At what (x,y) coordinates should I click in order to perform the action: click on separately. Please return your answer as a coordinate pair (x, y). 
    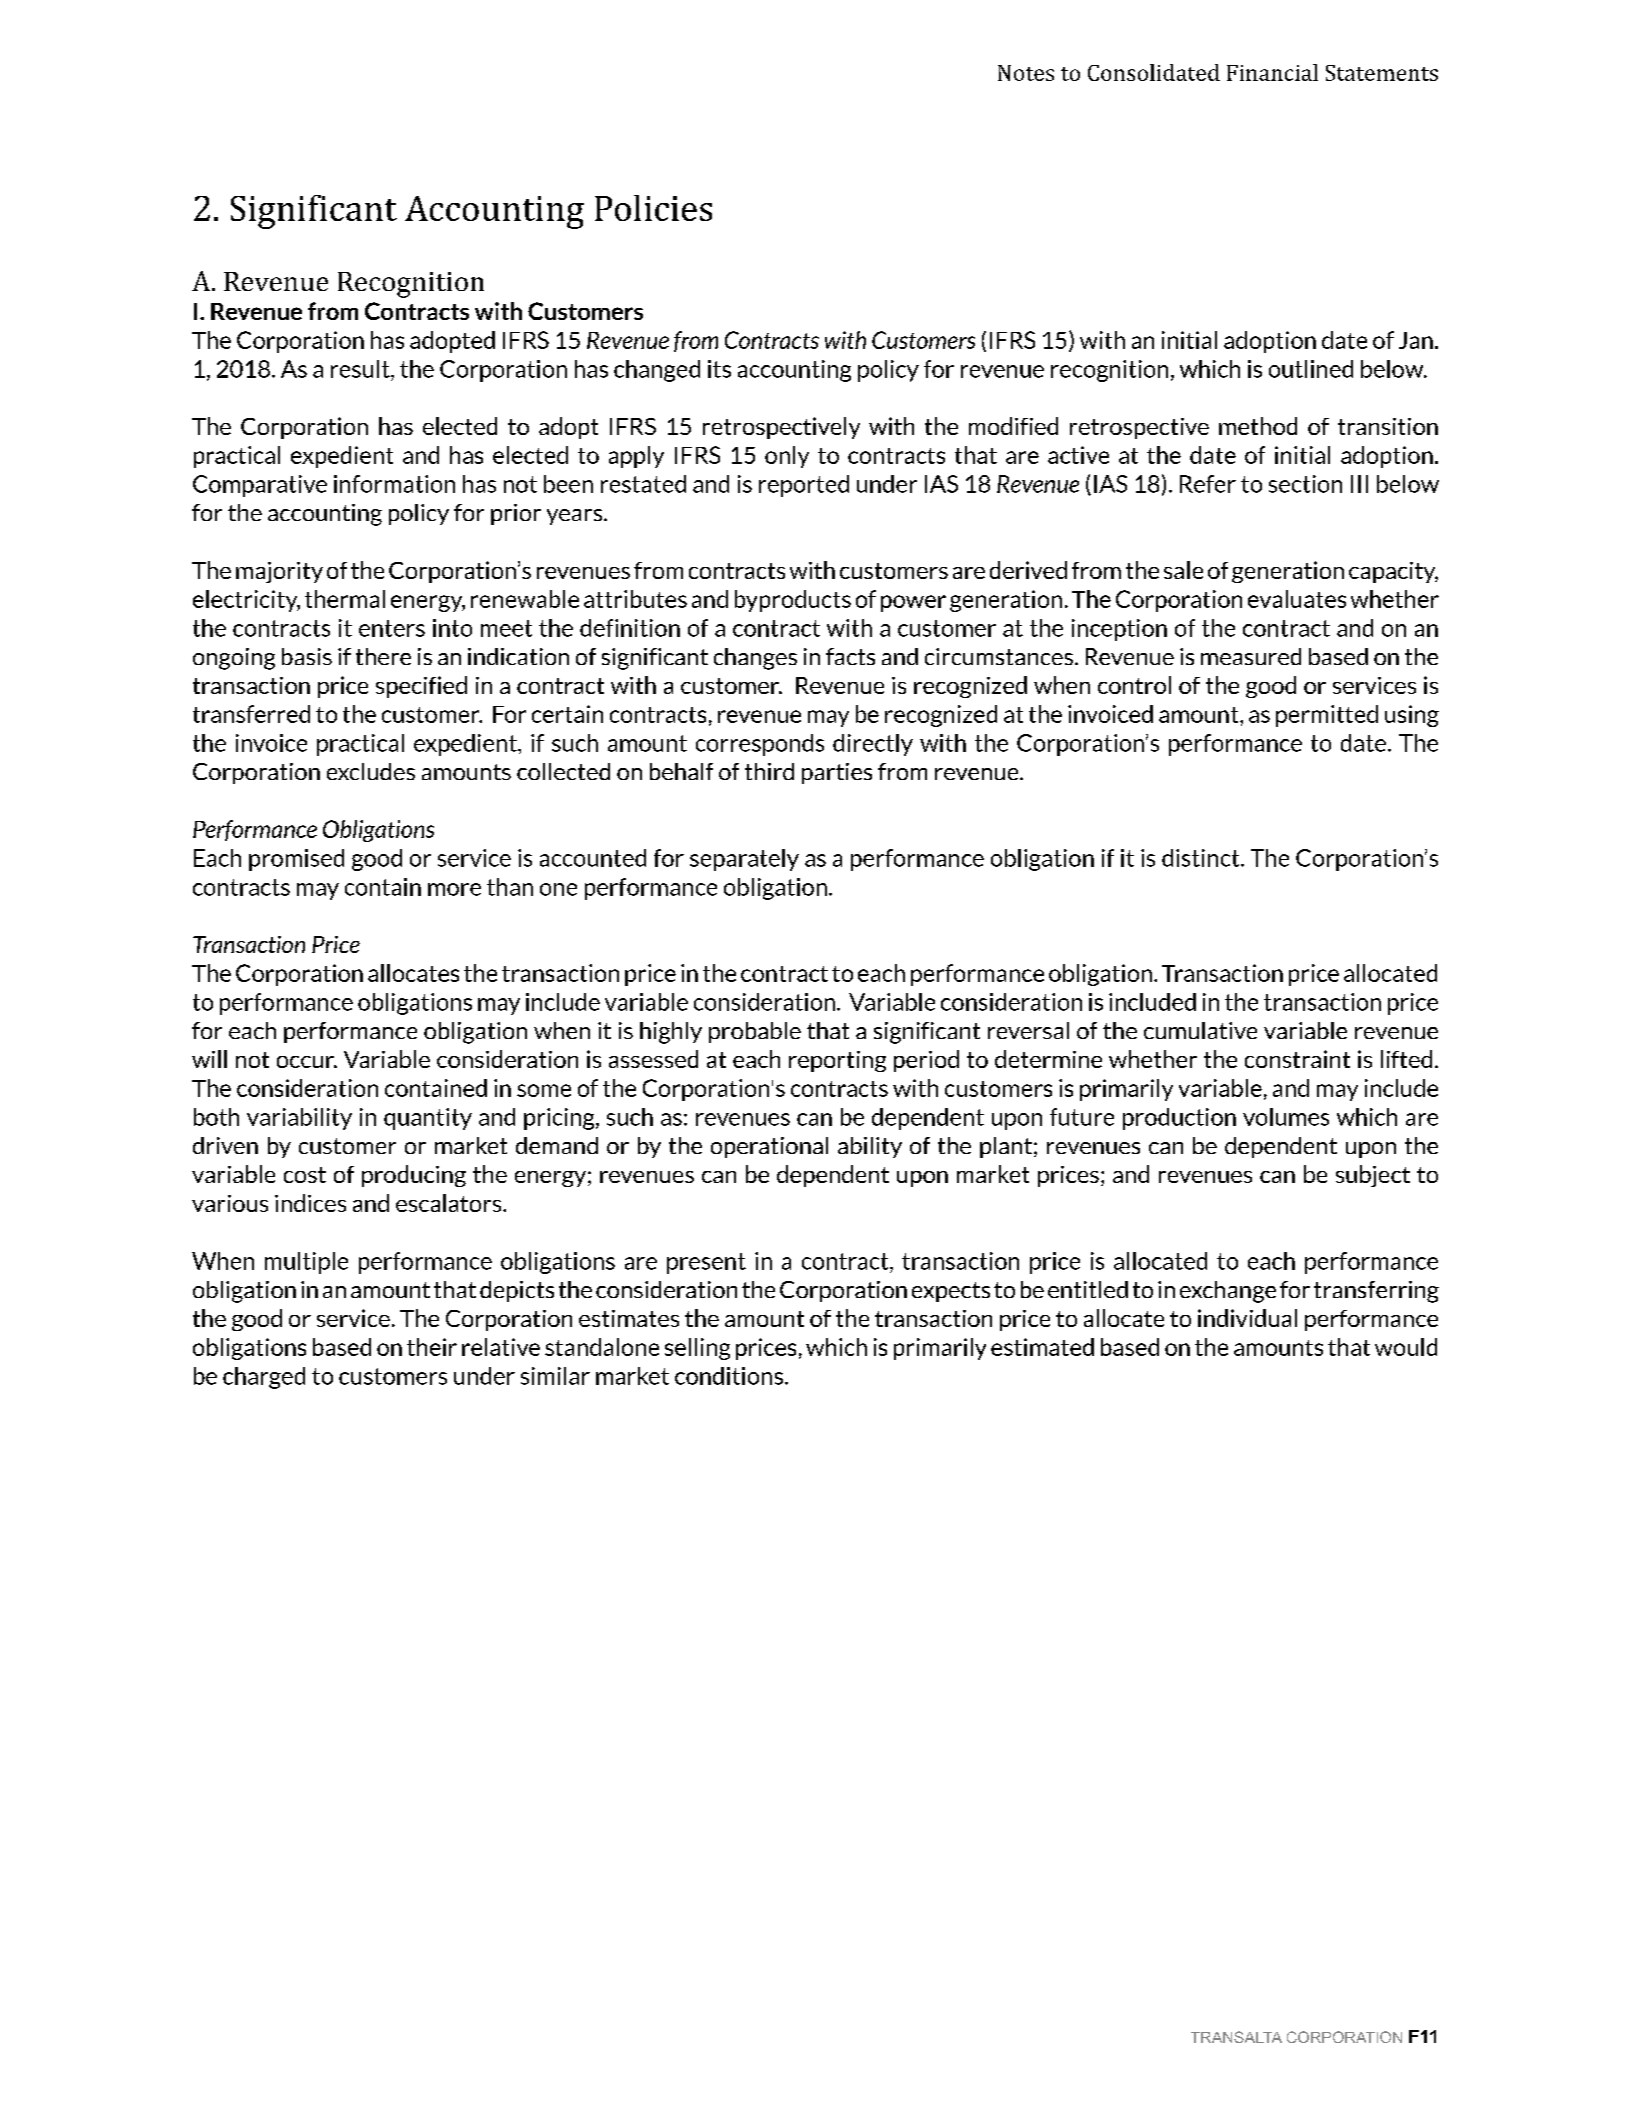
    Looking at the image, I should click on (744, 860).
